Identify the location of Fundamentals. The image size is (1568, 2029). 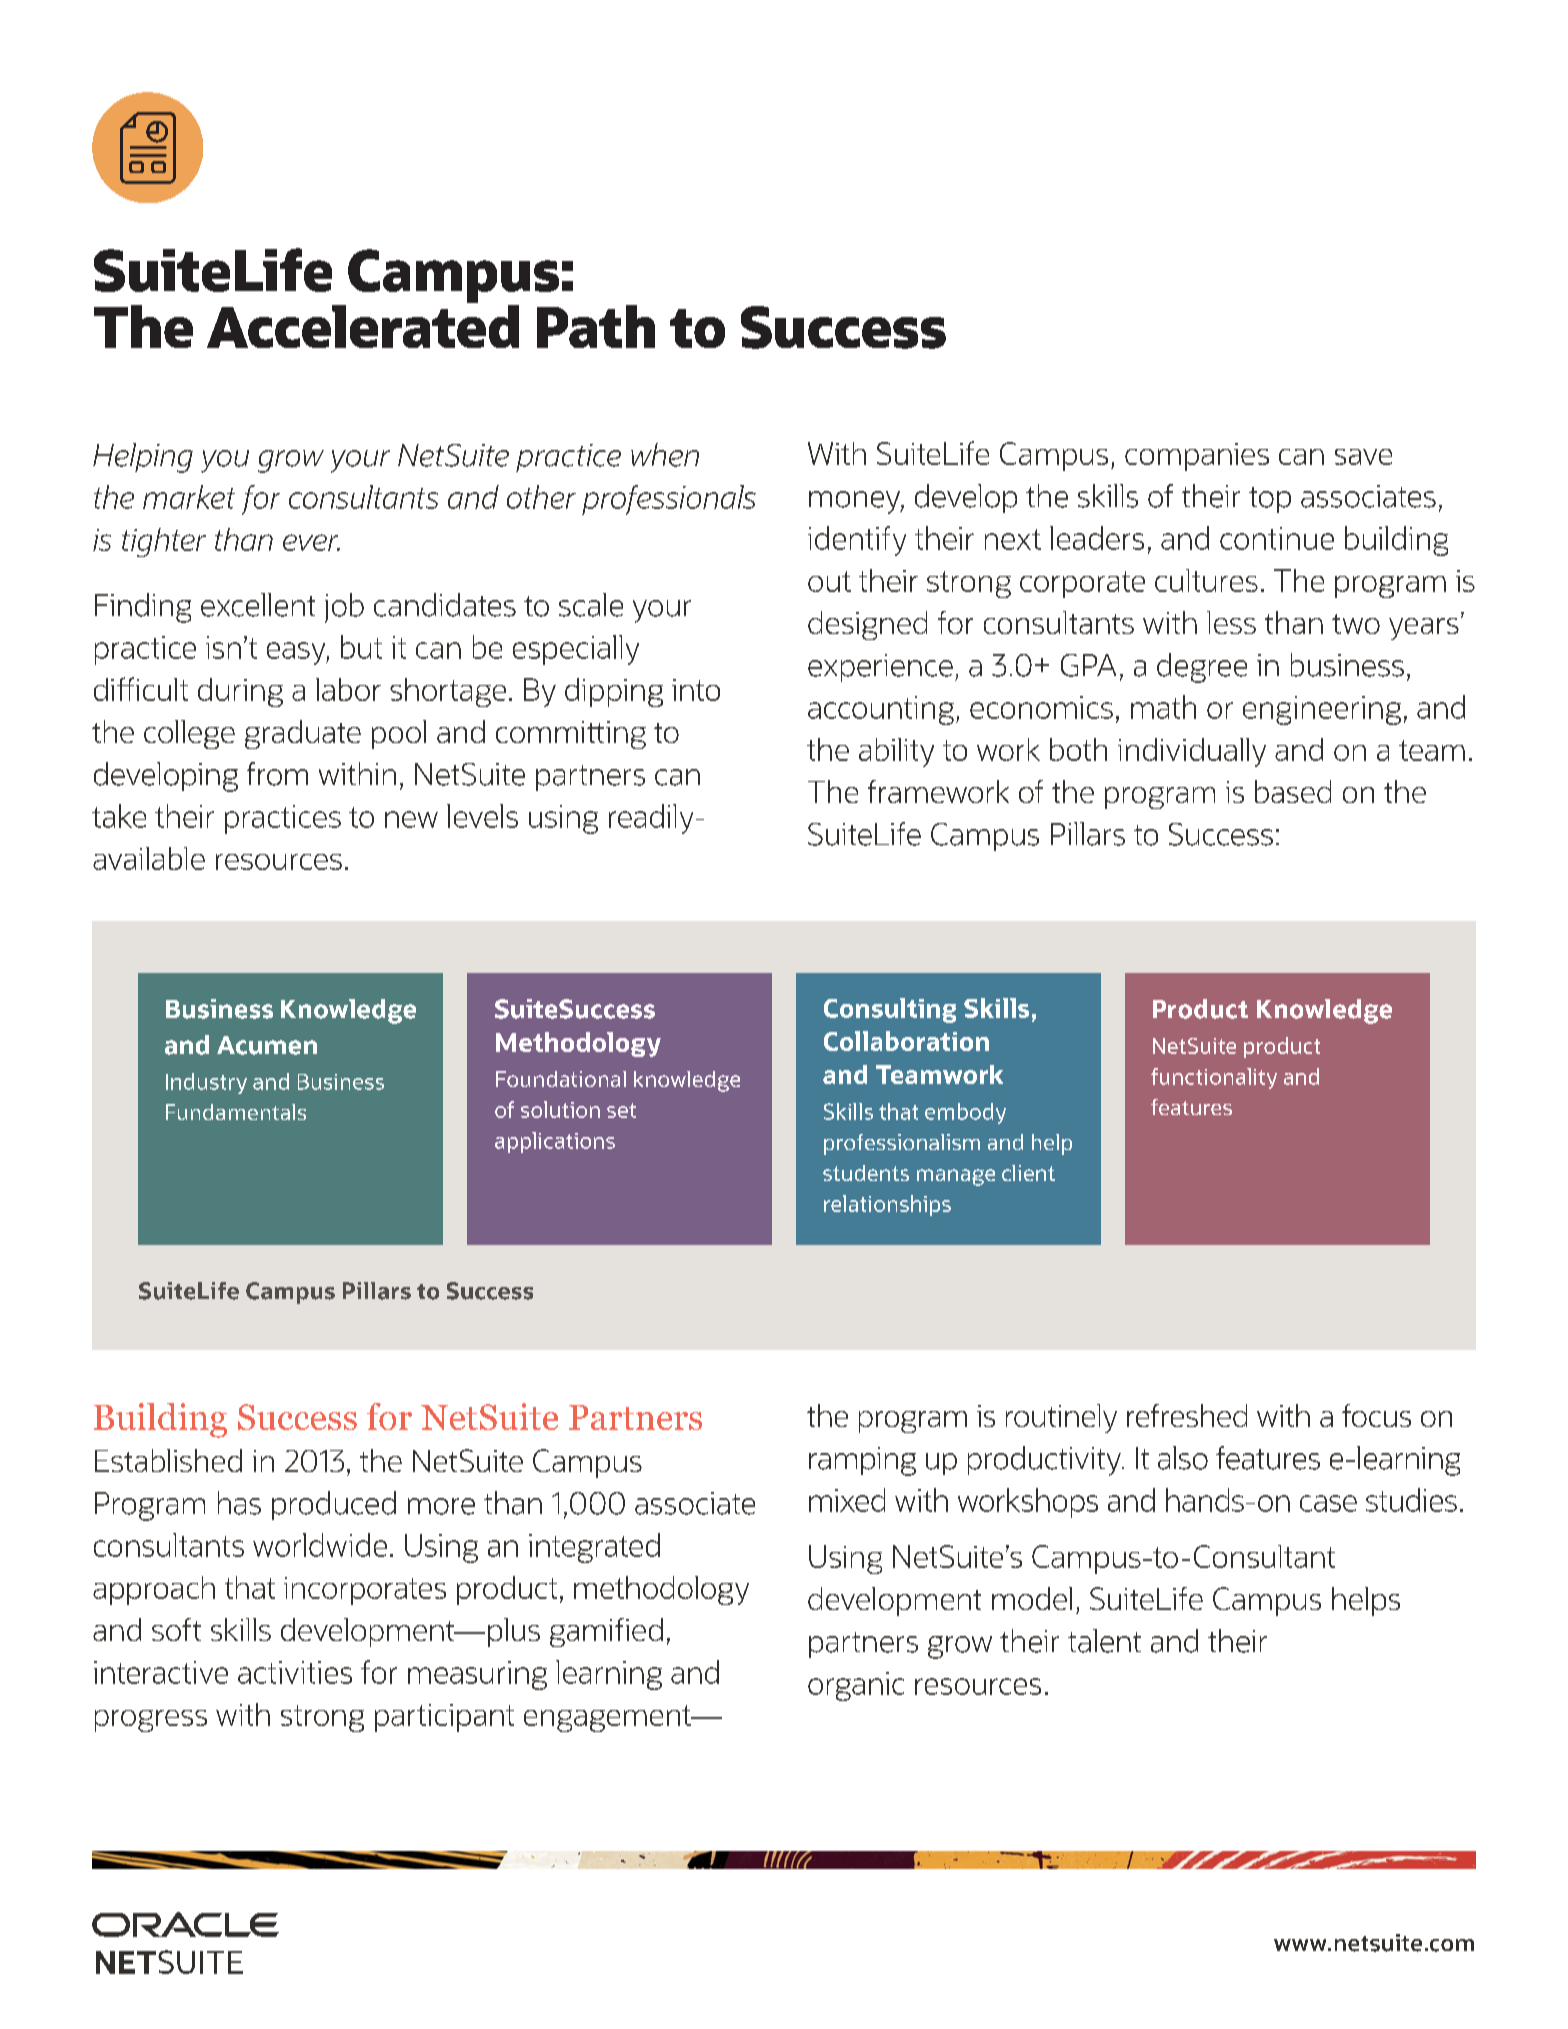
(236, 1112).
